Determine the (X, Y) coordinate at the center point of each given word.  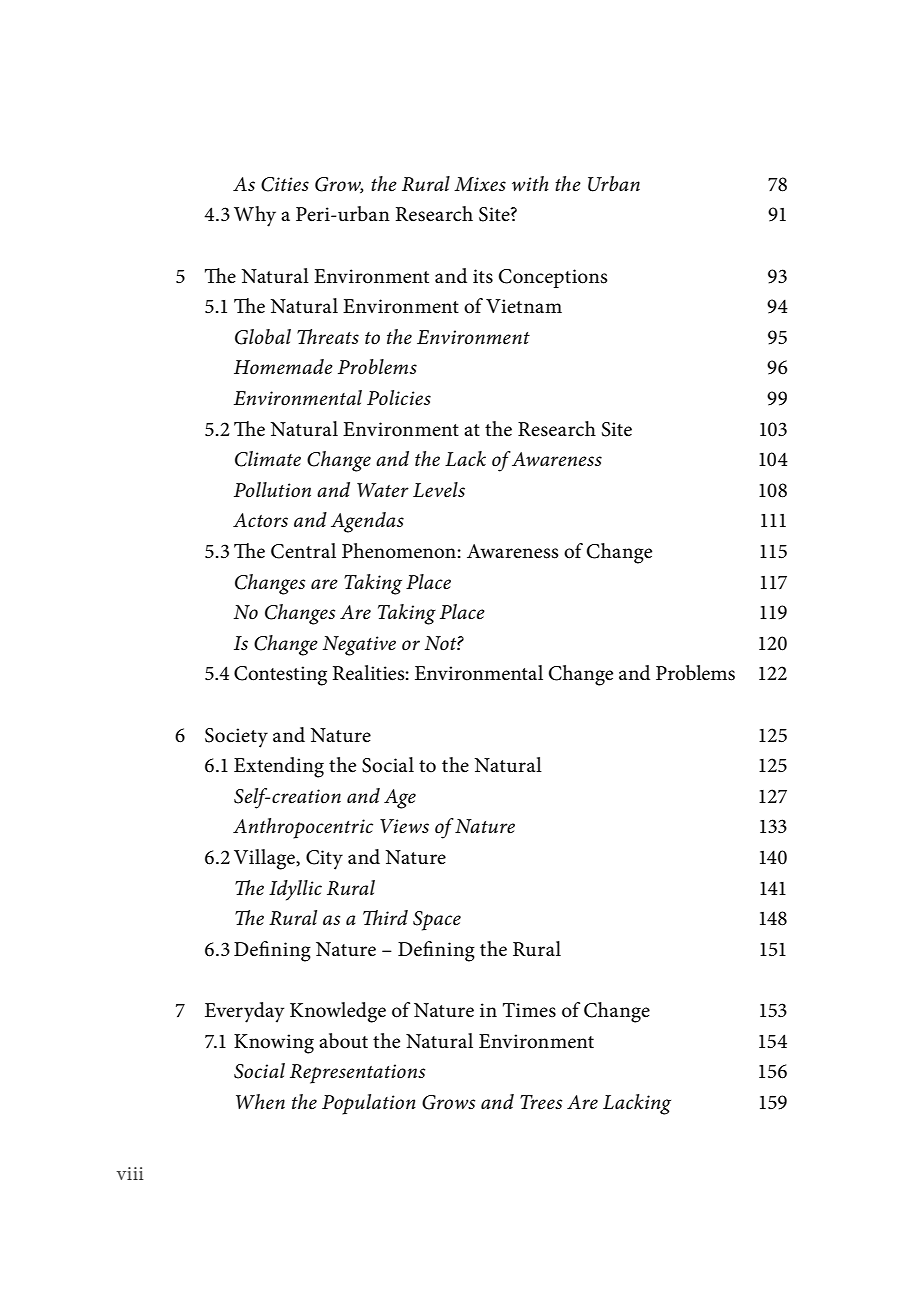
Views (404, 826)
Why (255, 216)
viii (130, 1173)
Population (369, 1104)
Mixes (480, 184)
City (324, 860)
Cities (285, 184)
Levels (439, 490)
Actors (260, 520)
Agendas (367, 522)
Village (265, 859)
